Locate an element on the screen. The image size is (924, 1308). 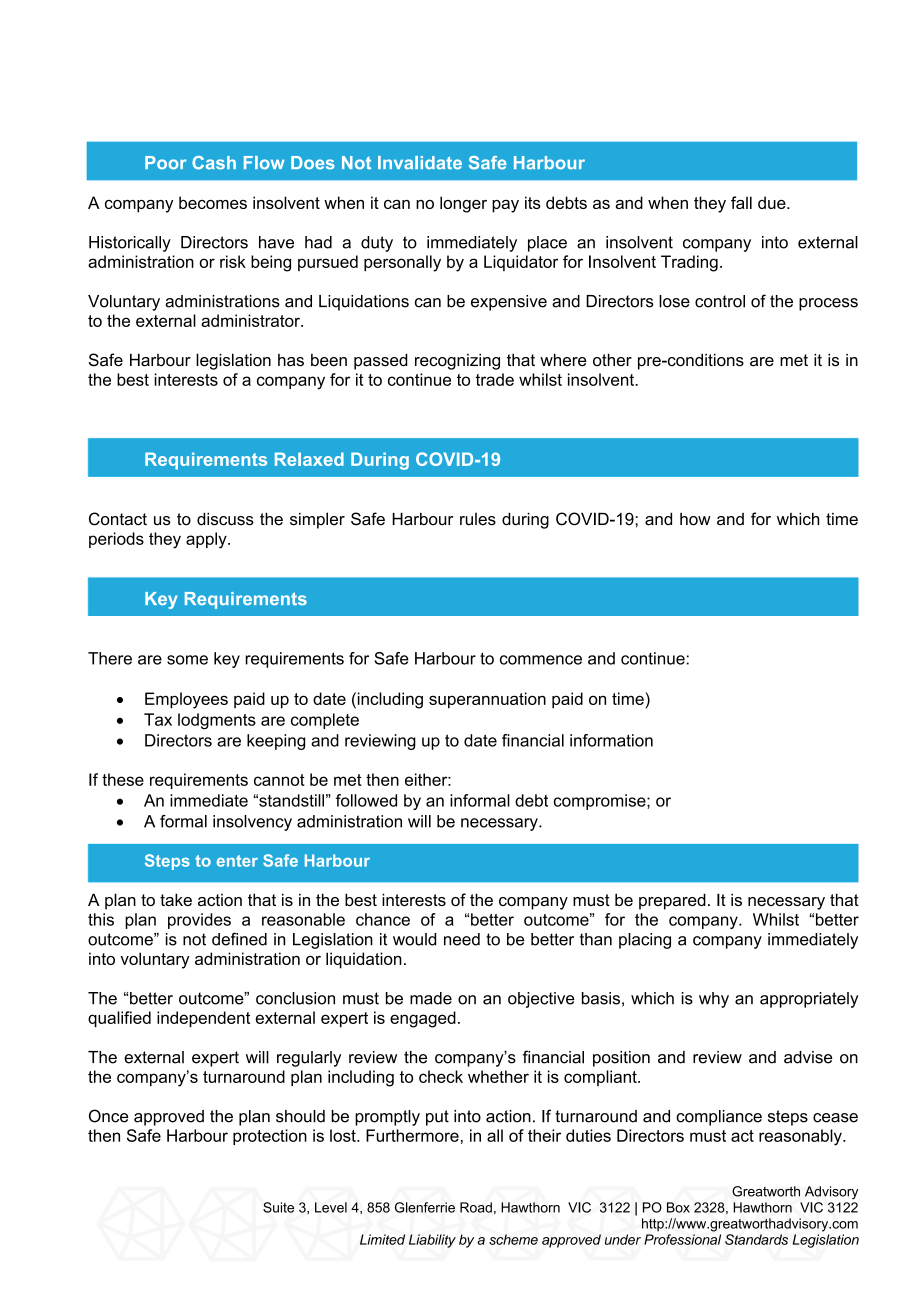
becomes is located at coordinates (213, 202).
